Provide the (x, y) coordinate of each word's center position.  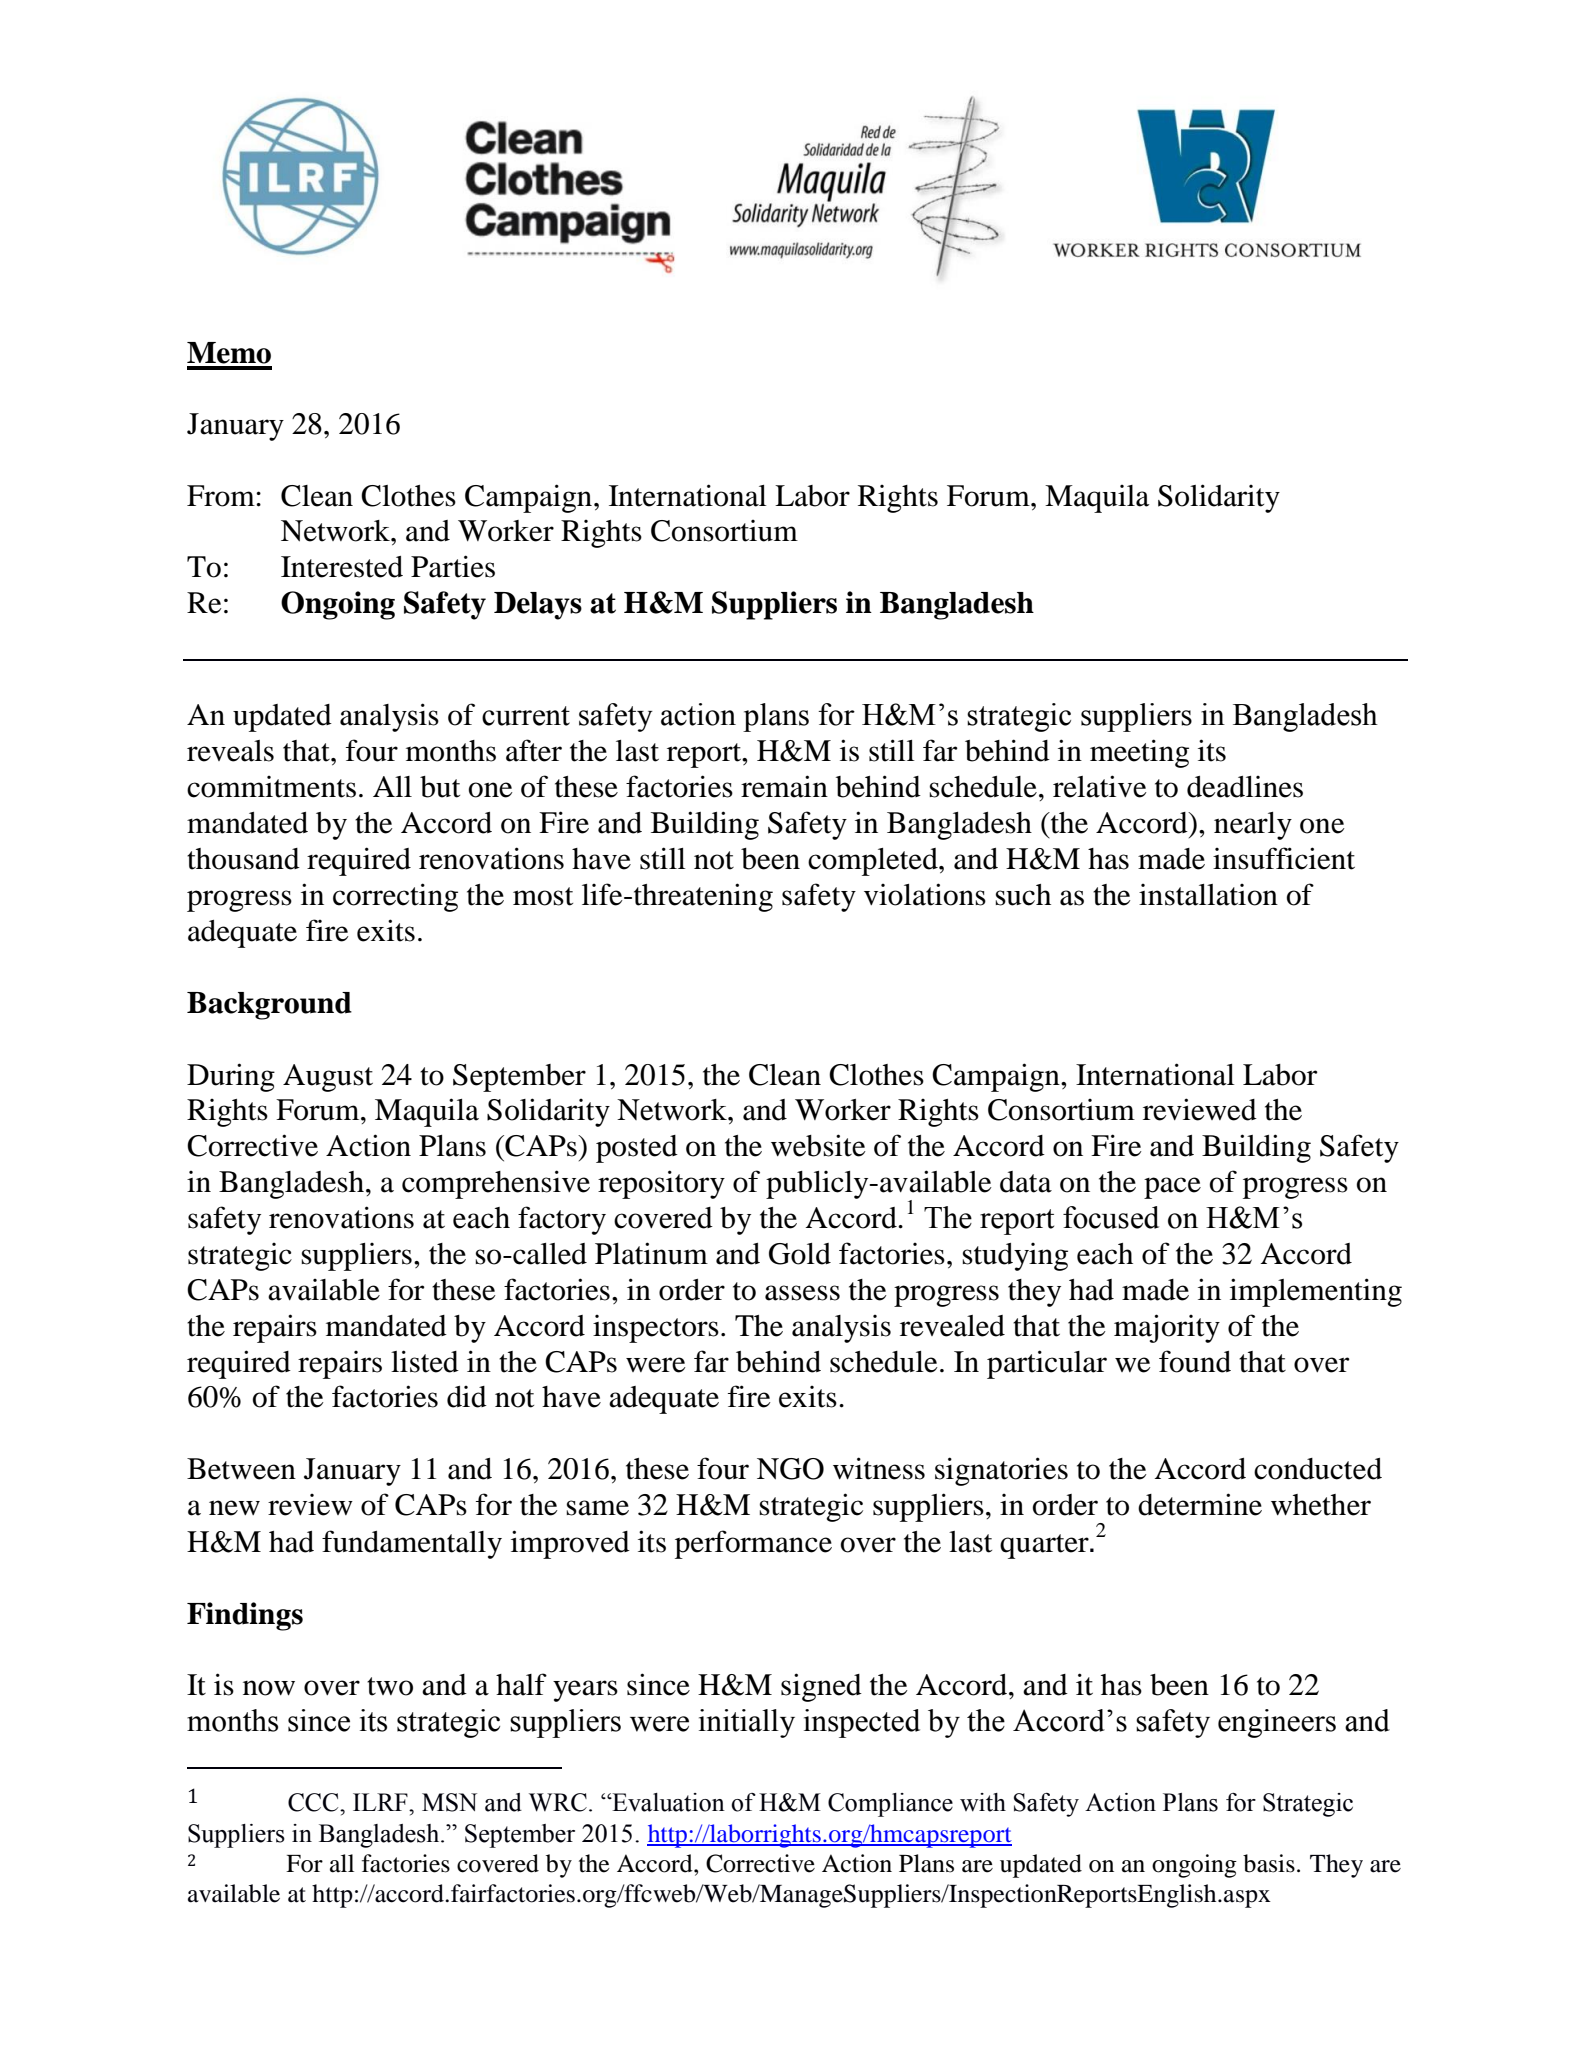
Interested (342, 567)
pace (1172, 1188)
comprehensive (496, 1184)
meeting (1139, 753)
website (818, 1145)
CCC (314, 1802)
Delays (538, 606)
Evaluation (667, 1802)
